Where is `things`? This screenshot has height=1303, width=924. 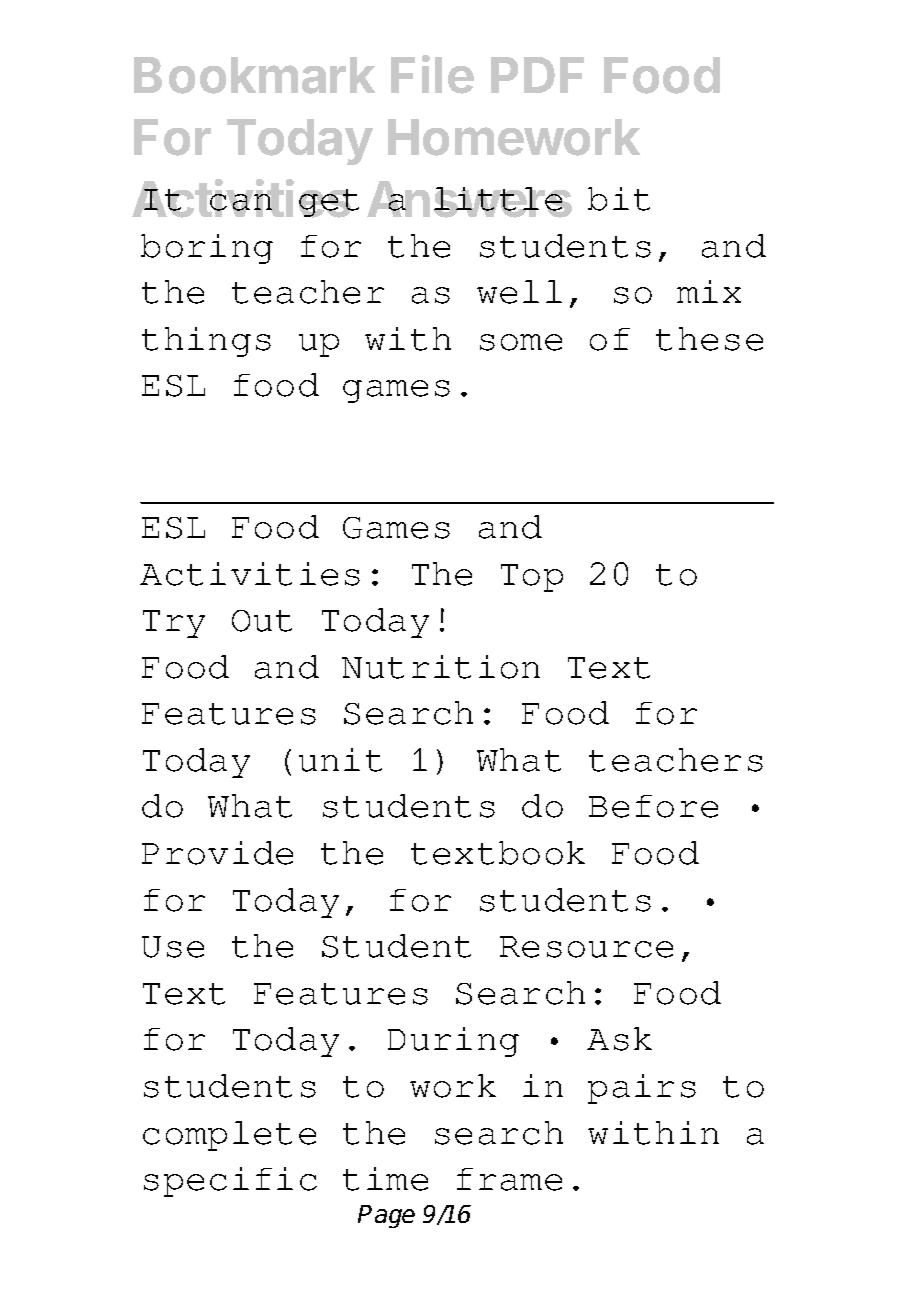 things is located at coordinates (206, 342).
